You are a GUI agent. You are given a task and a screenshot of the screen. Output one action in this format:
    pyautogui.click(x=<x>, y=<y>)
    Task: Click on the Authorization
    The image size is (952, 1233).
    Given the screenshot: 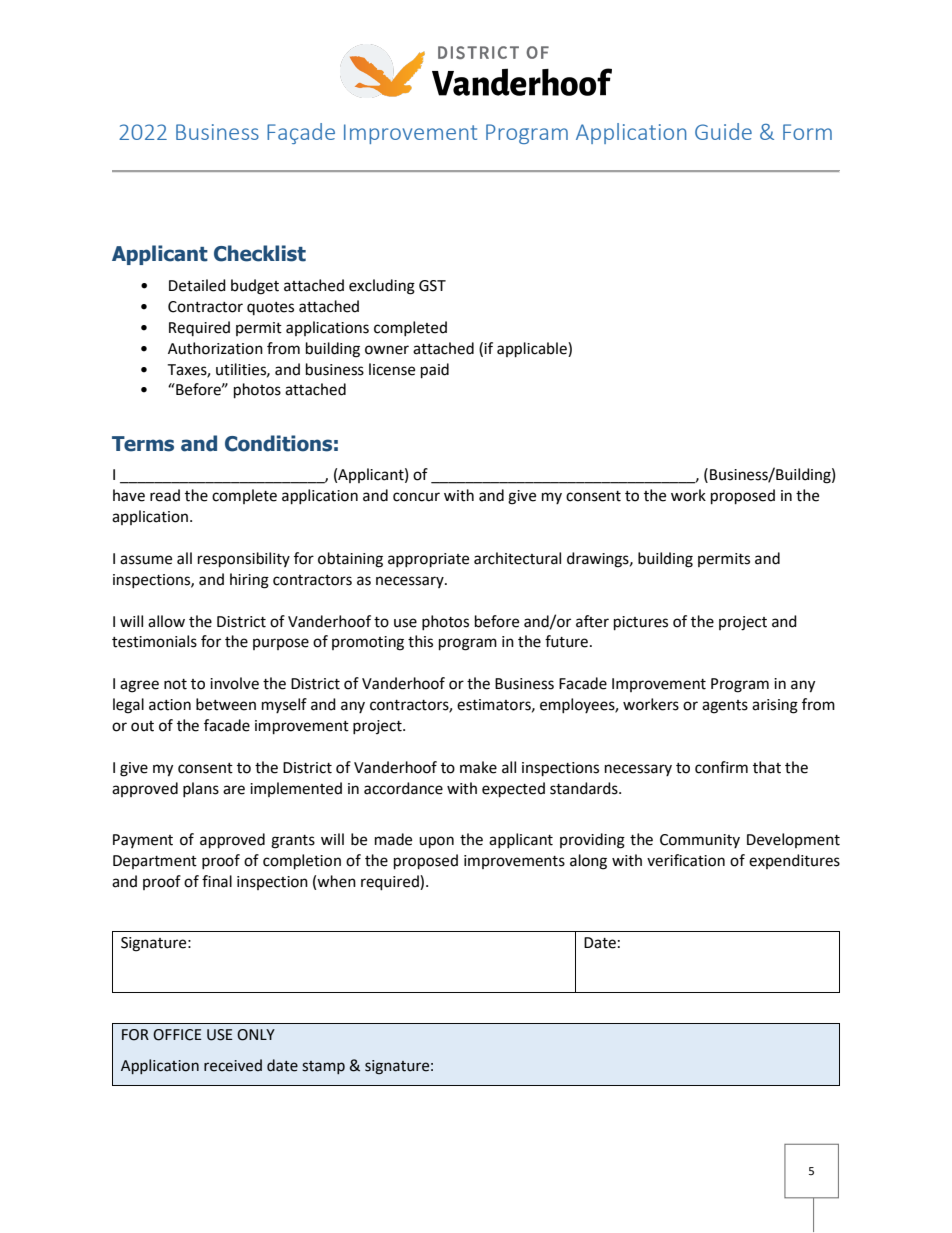 What is the action you would take?
    pyautogui.click(x=215, y=348)
